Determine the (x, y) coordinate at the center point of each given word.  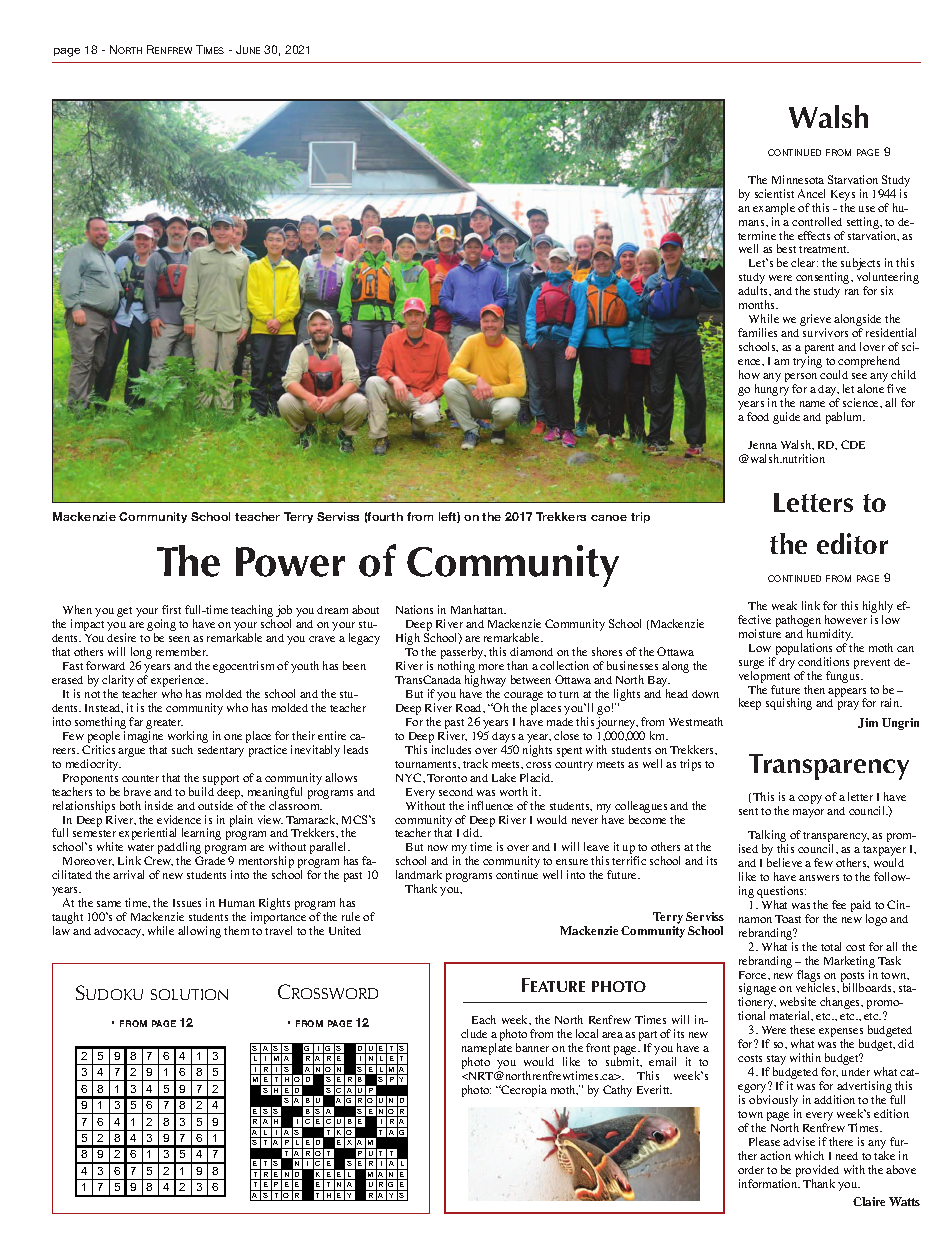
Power (290, 562)
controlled (817, 221)
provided (817, 1172)
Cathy (617, 1091)
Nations (414, 609)
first (171, 609)
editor (852, 543)
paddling (179, 849)
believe (784, 862)
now (438, 848)
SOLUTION (189, 994)
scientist (774, 193)
